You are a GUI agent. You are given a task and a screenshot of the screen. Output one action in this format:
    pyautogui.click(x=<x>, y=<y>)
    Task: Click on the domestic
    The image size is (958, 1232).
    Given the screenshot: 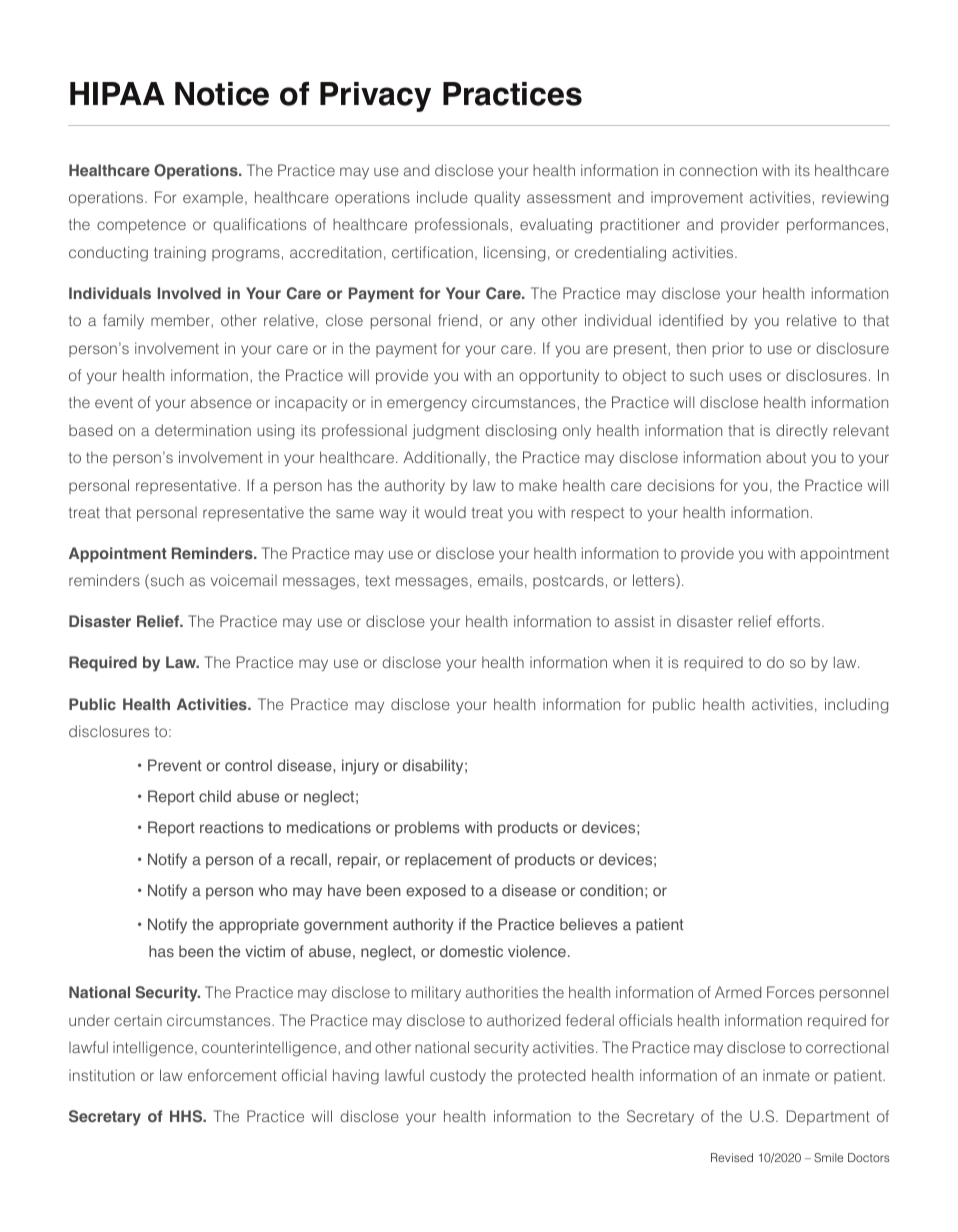 What is the action you would take?
    pyautogui.click(x=471, y=951)
